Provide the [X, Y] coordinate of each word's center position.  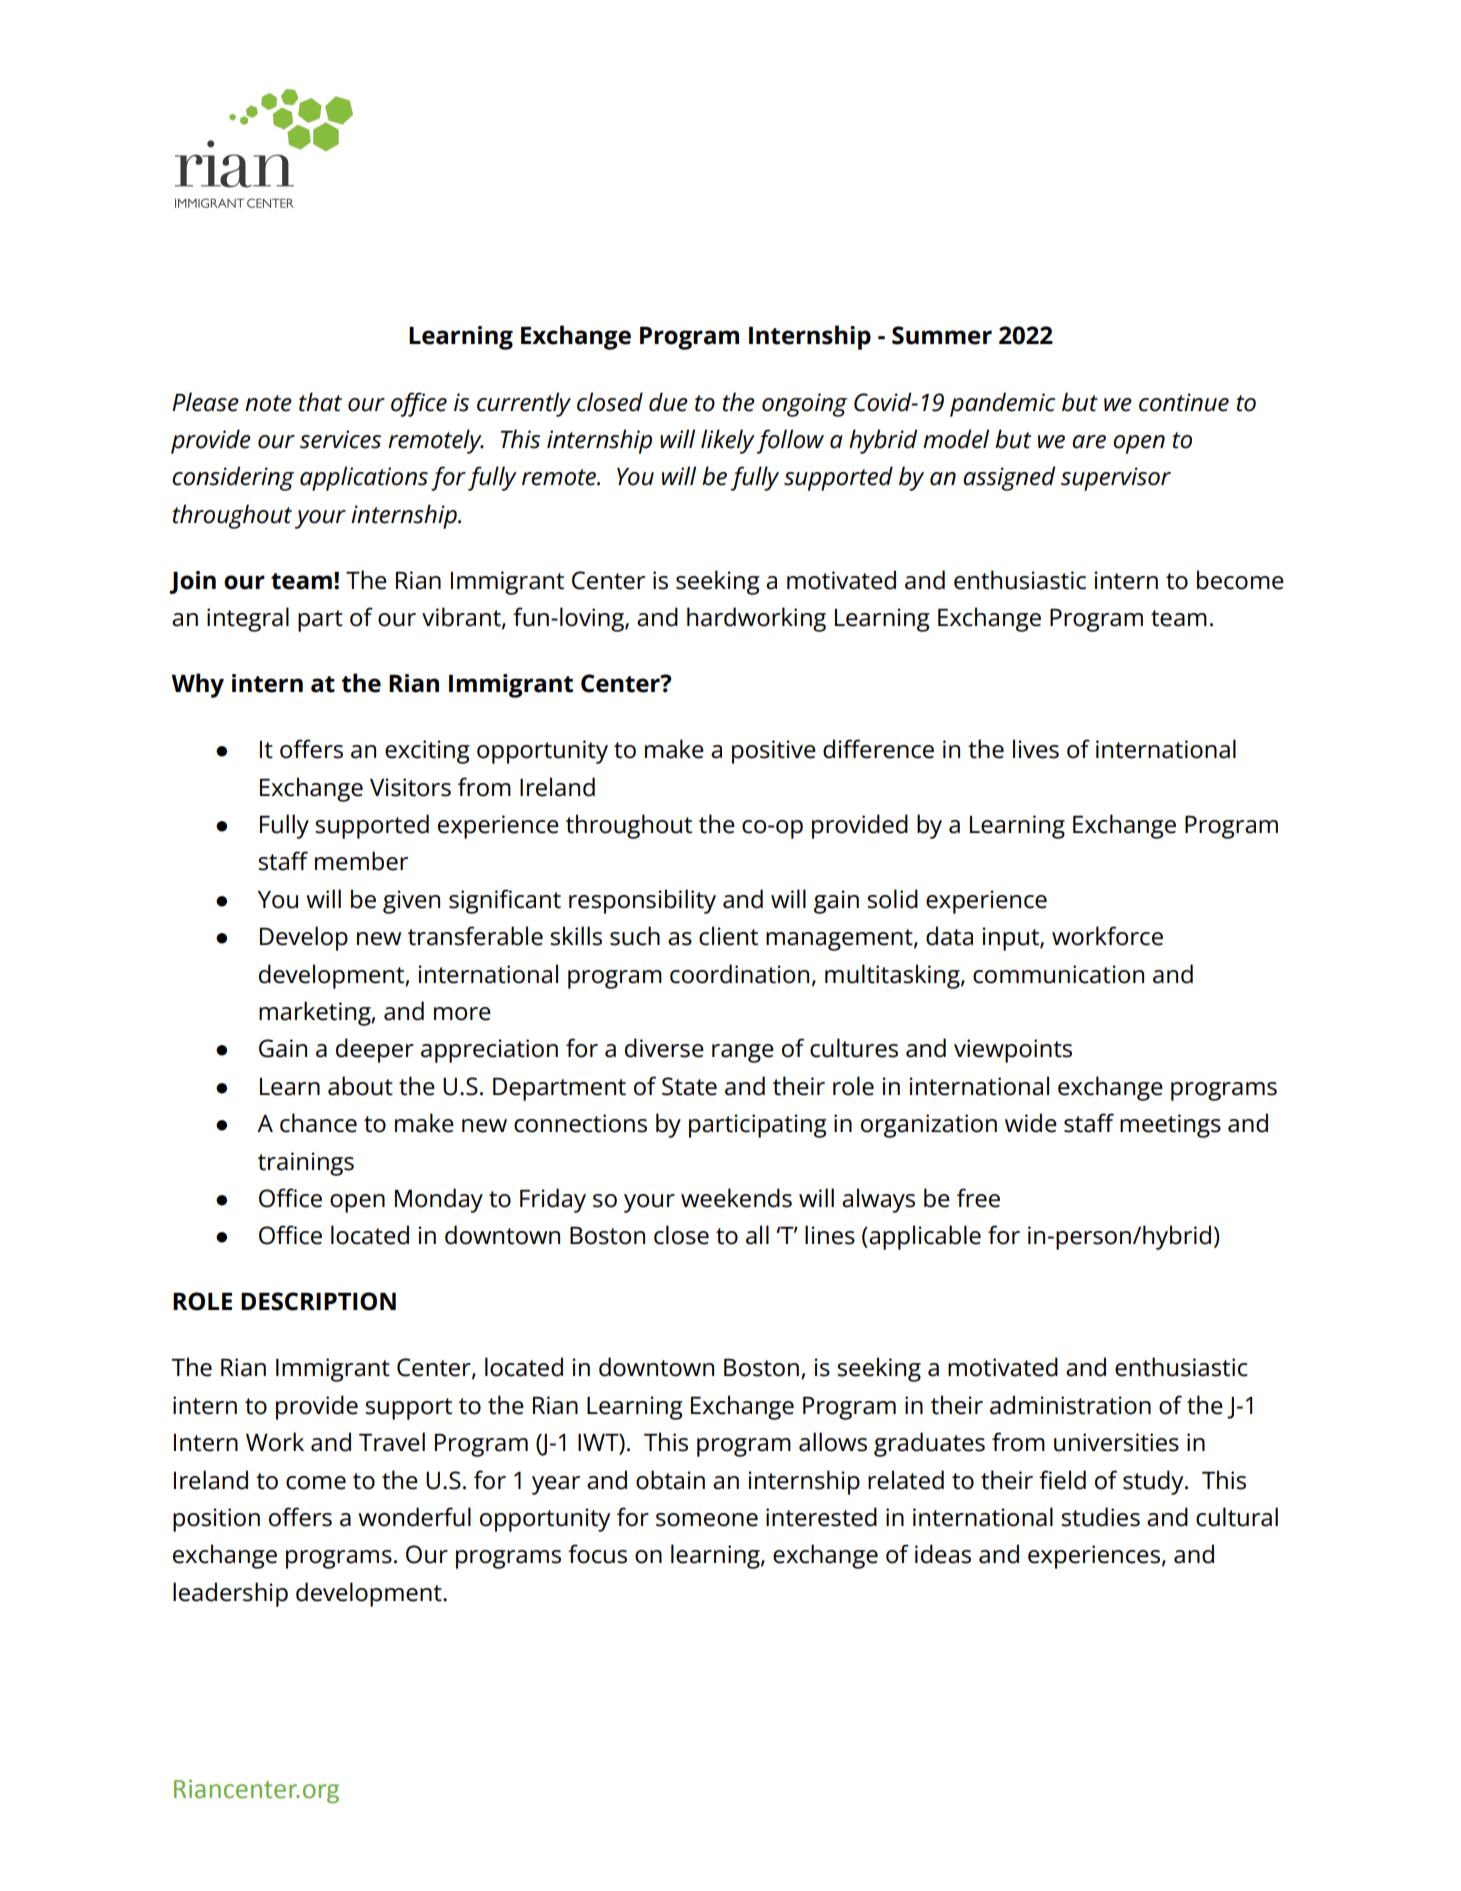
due [668, 402]
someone [707, 1520]
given [411, 902]
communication [1058, 974]
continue [1184, 402]
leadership [230, 1594]
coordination [739, 974]
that [320, 402]
